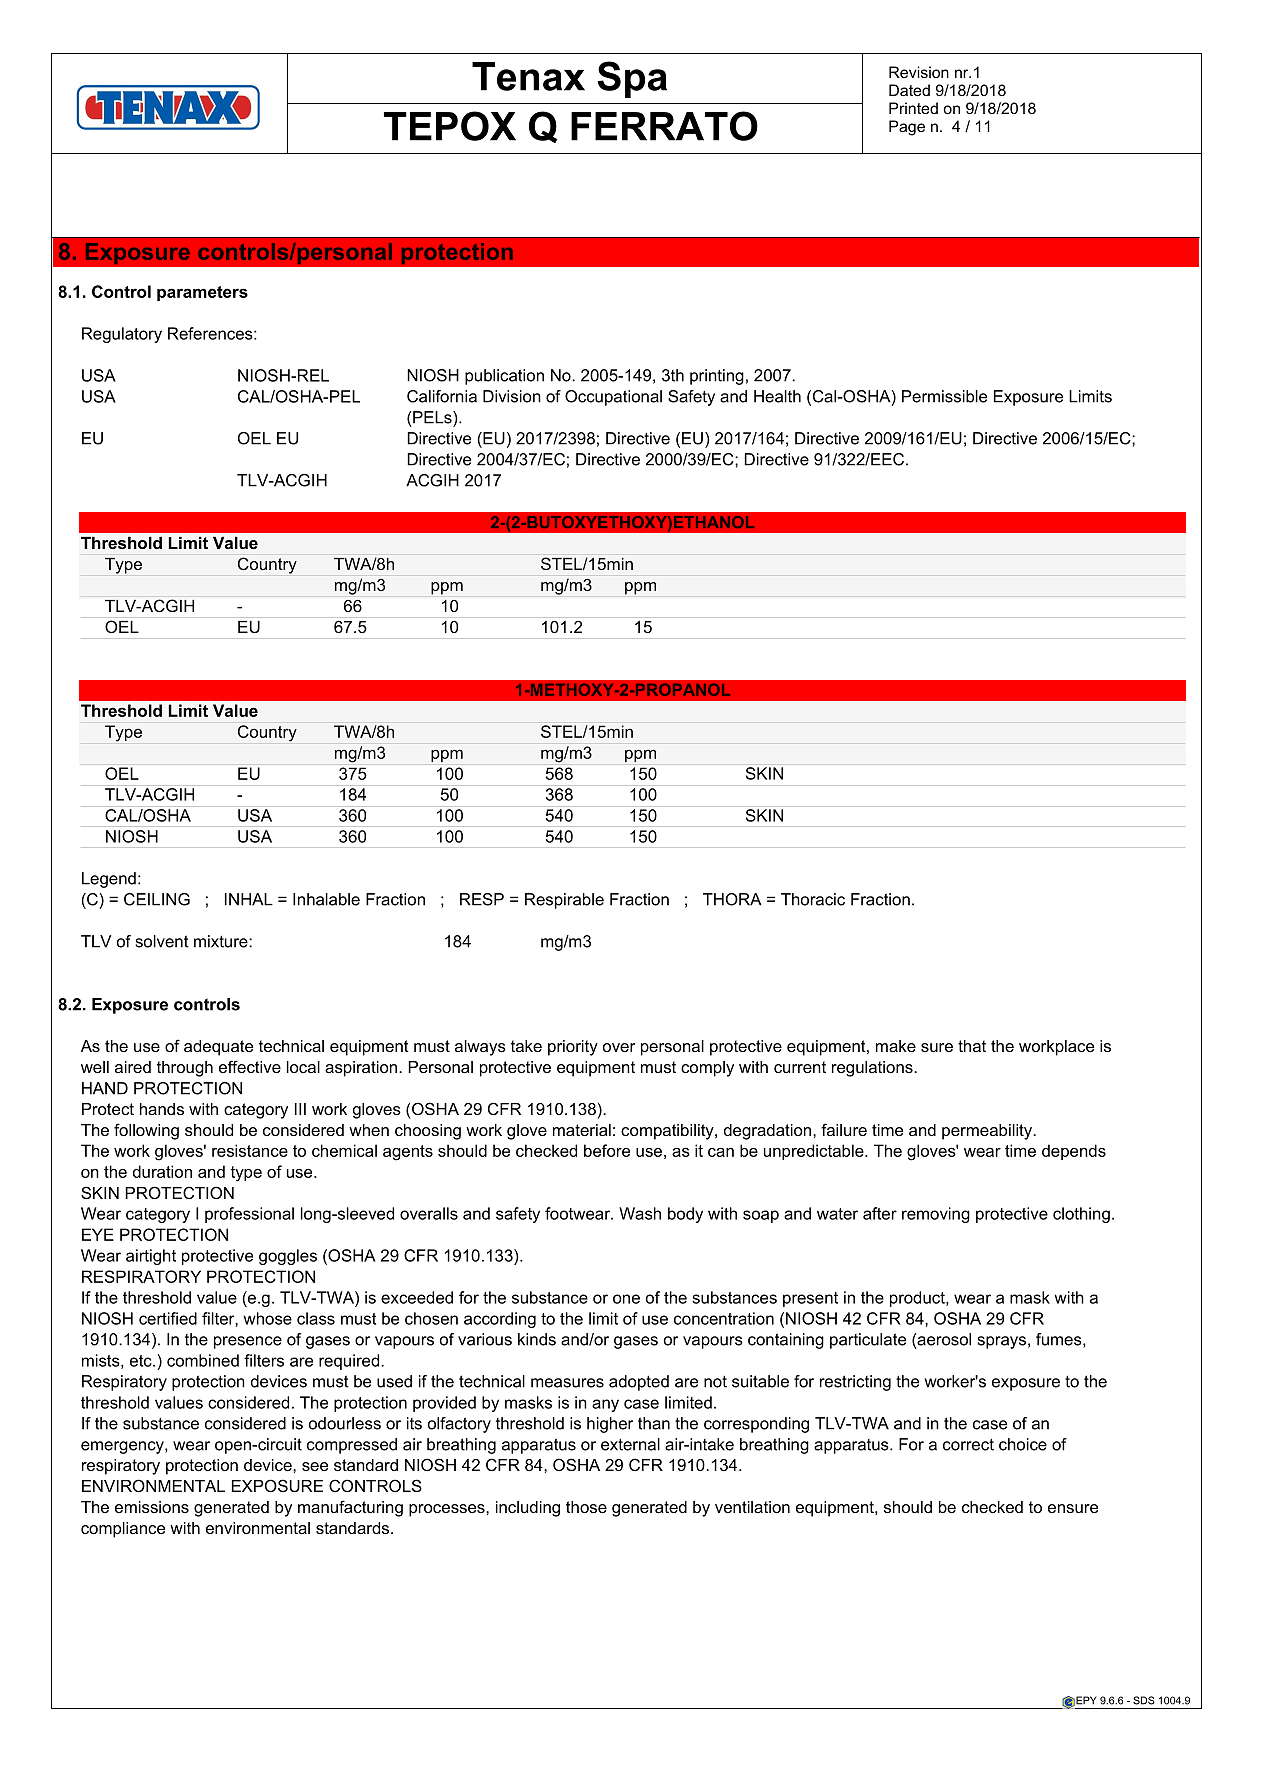 Image resolution: width=1266 pixels, height=1791 pixels. What do you see at coordinates (632, 79) in the screenshot?
I see `Spa` at bounding box center [632, 79].
